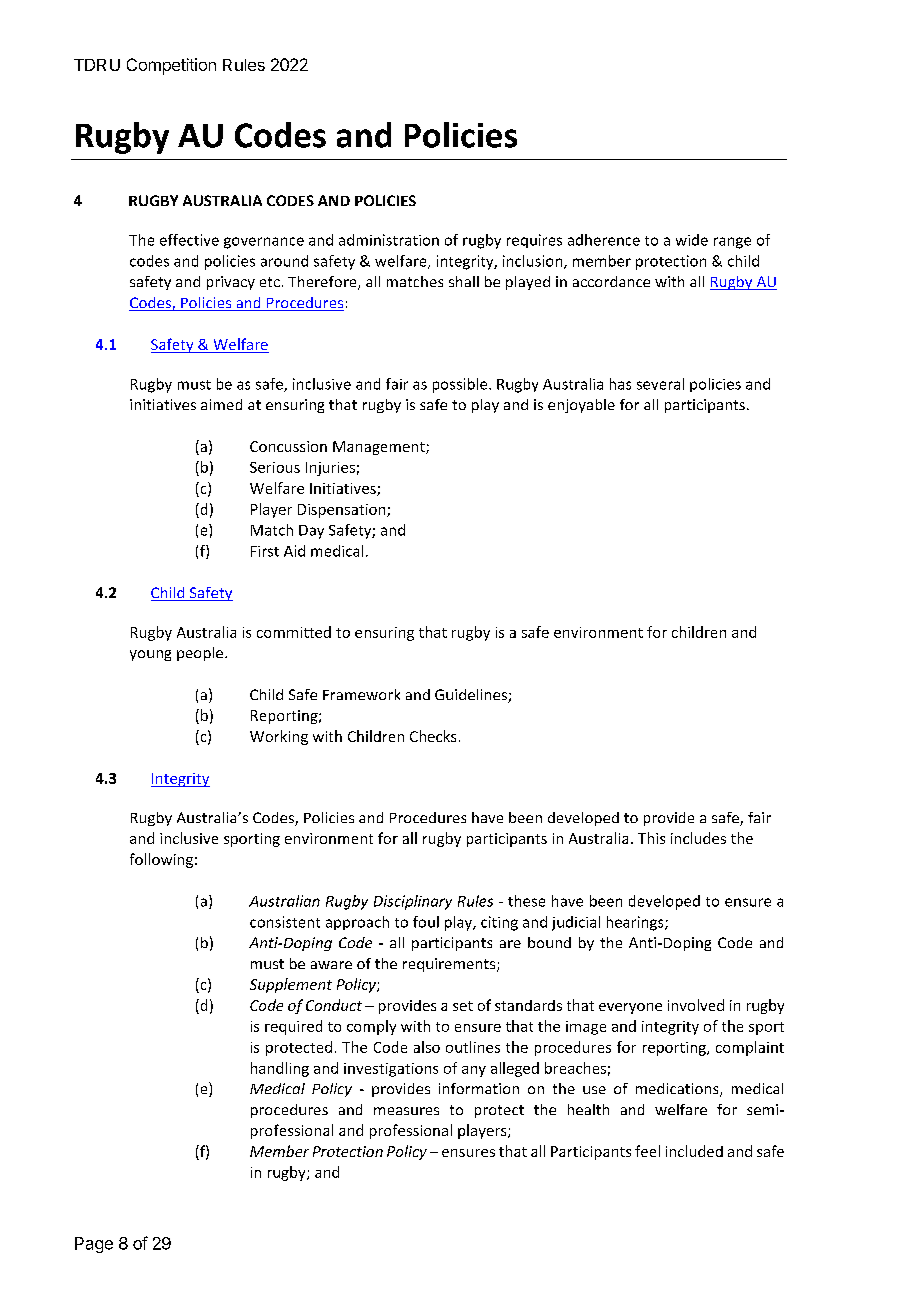 The image size is (924, 1308). What do you see at coordinates (692, 240) in the image?
I see `wide` at bounding box center [692, 240].
